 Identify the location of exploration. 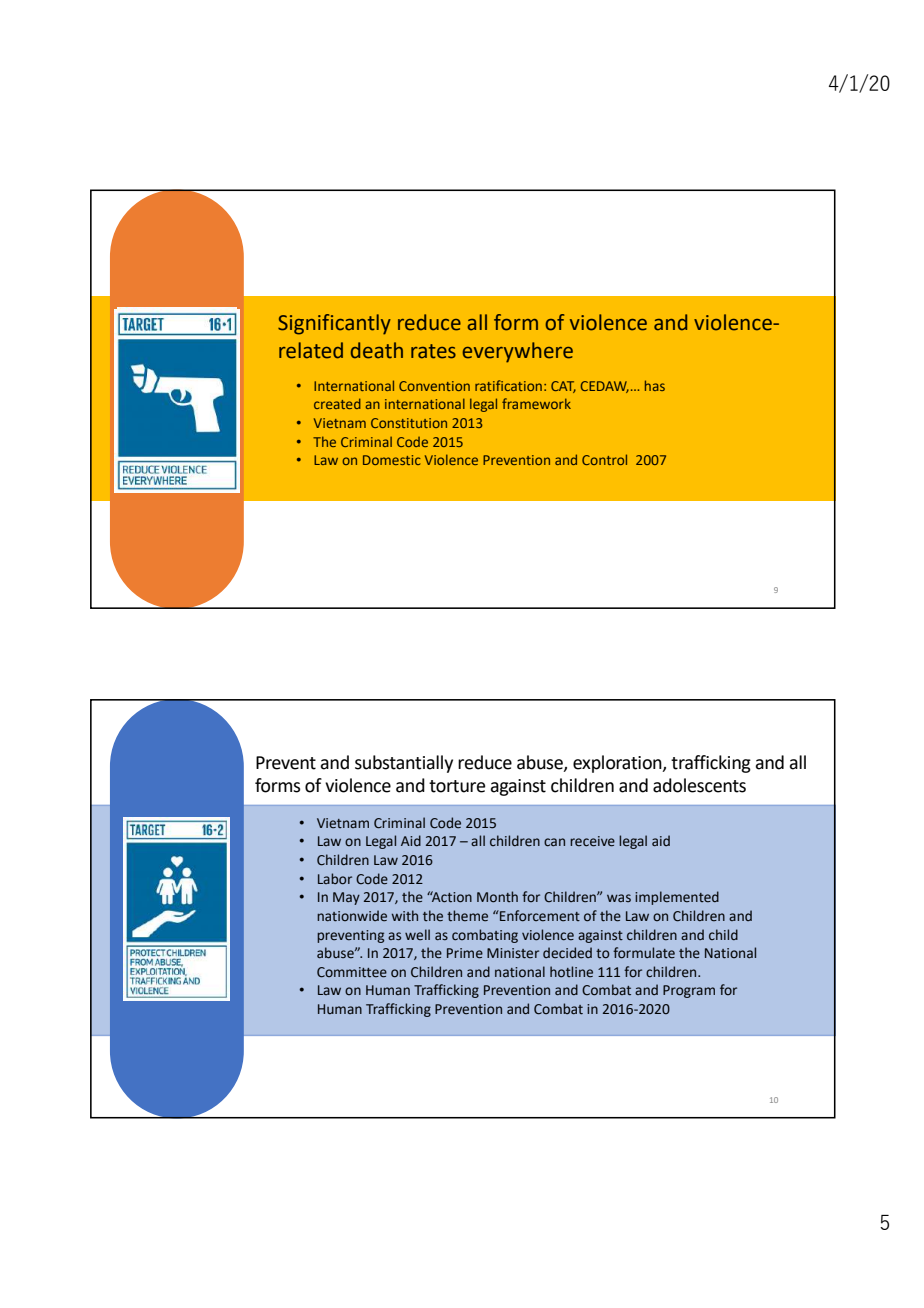
(618, 764).
